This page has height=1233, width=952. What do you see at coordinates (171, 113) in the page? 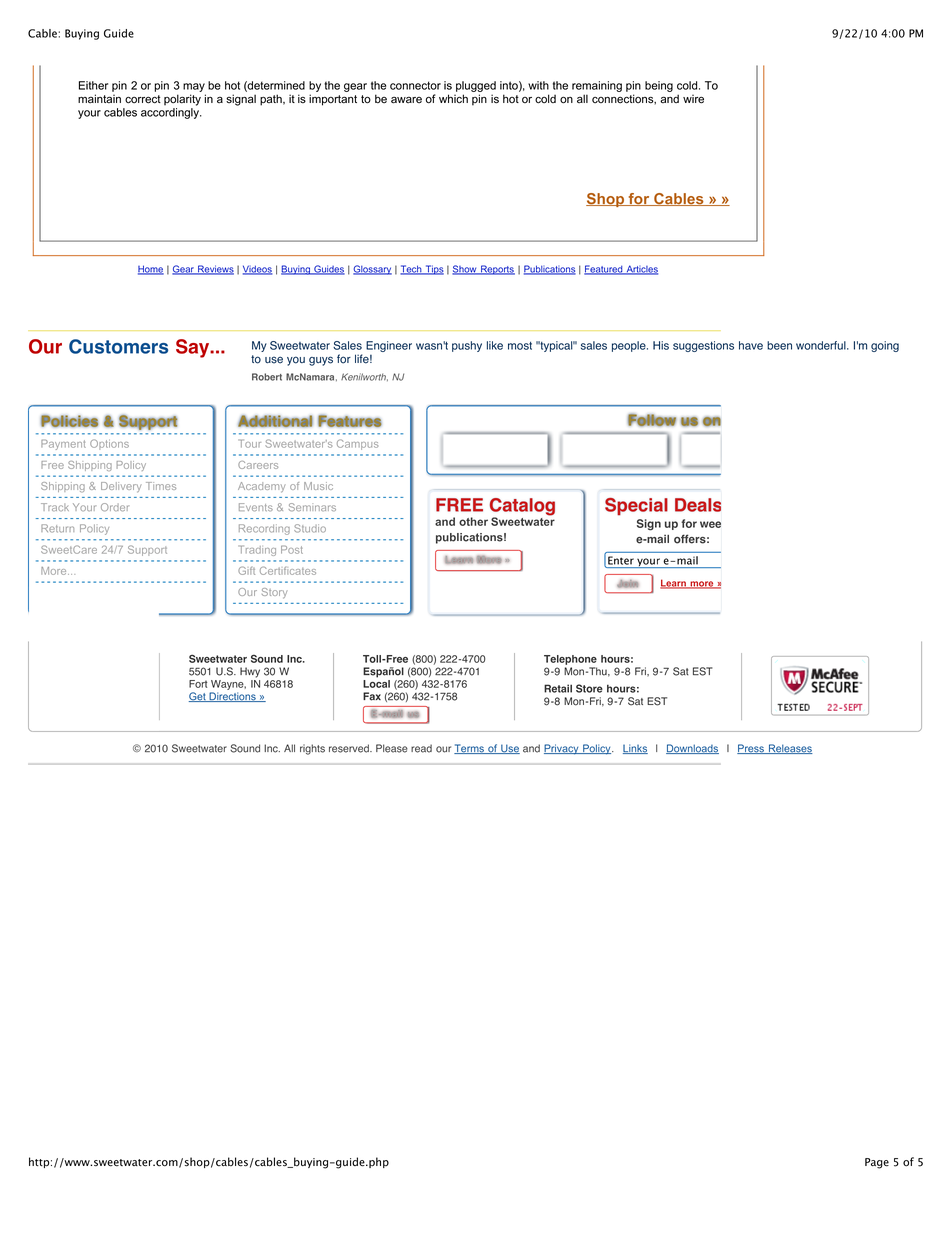
I see `accordingly` at bounding box center [171, 113].
